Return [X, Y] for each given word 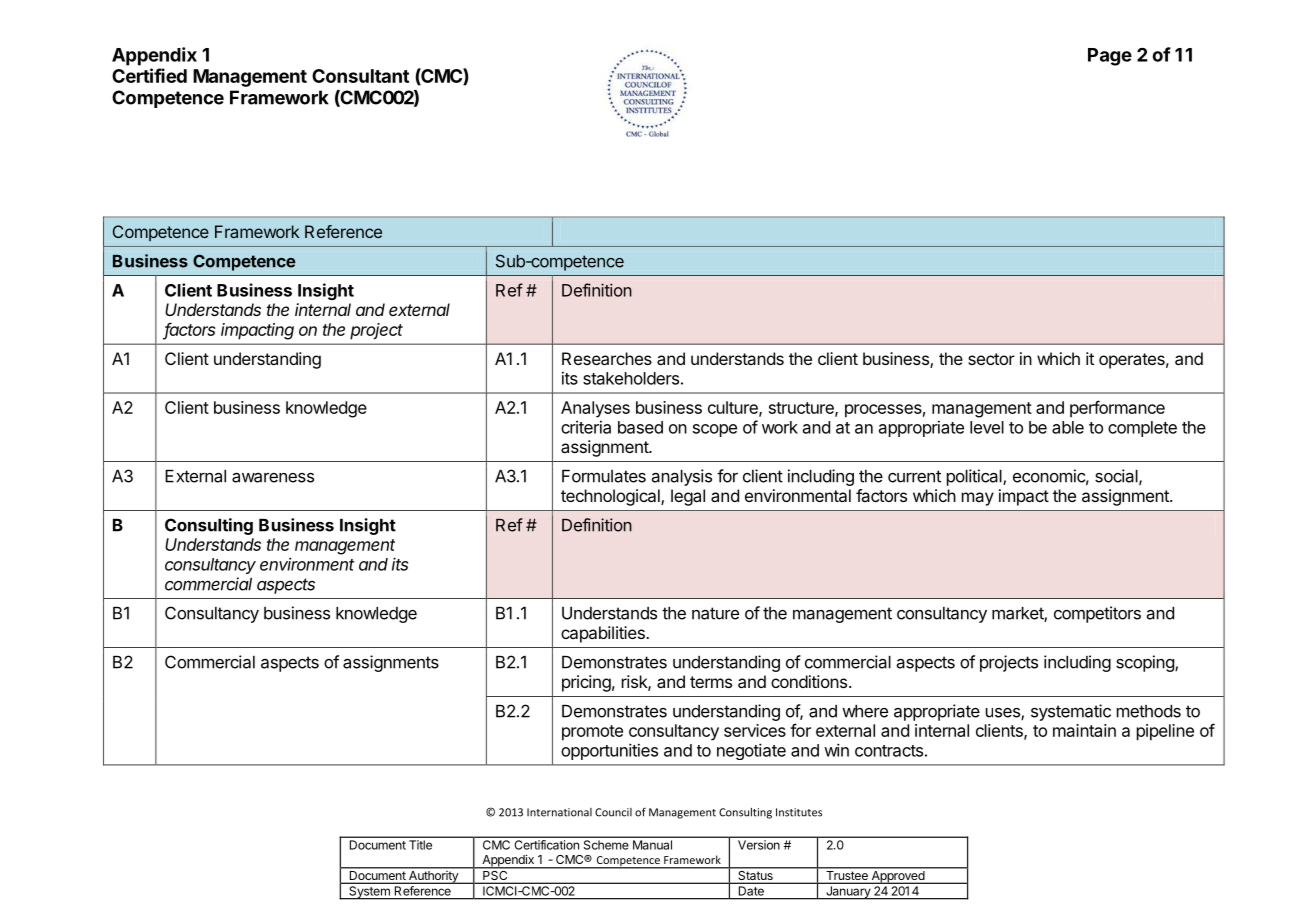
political [975, 477]
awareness [273, 477]
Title [421, 845]
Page [1110, 57]
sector [991, 359]
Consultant [360, 76]
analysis [682, 477]
